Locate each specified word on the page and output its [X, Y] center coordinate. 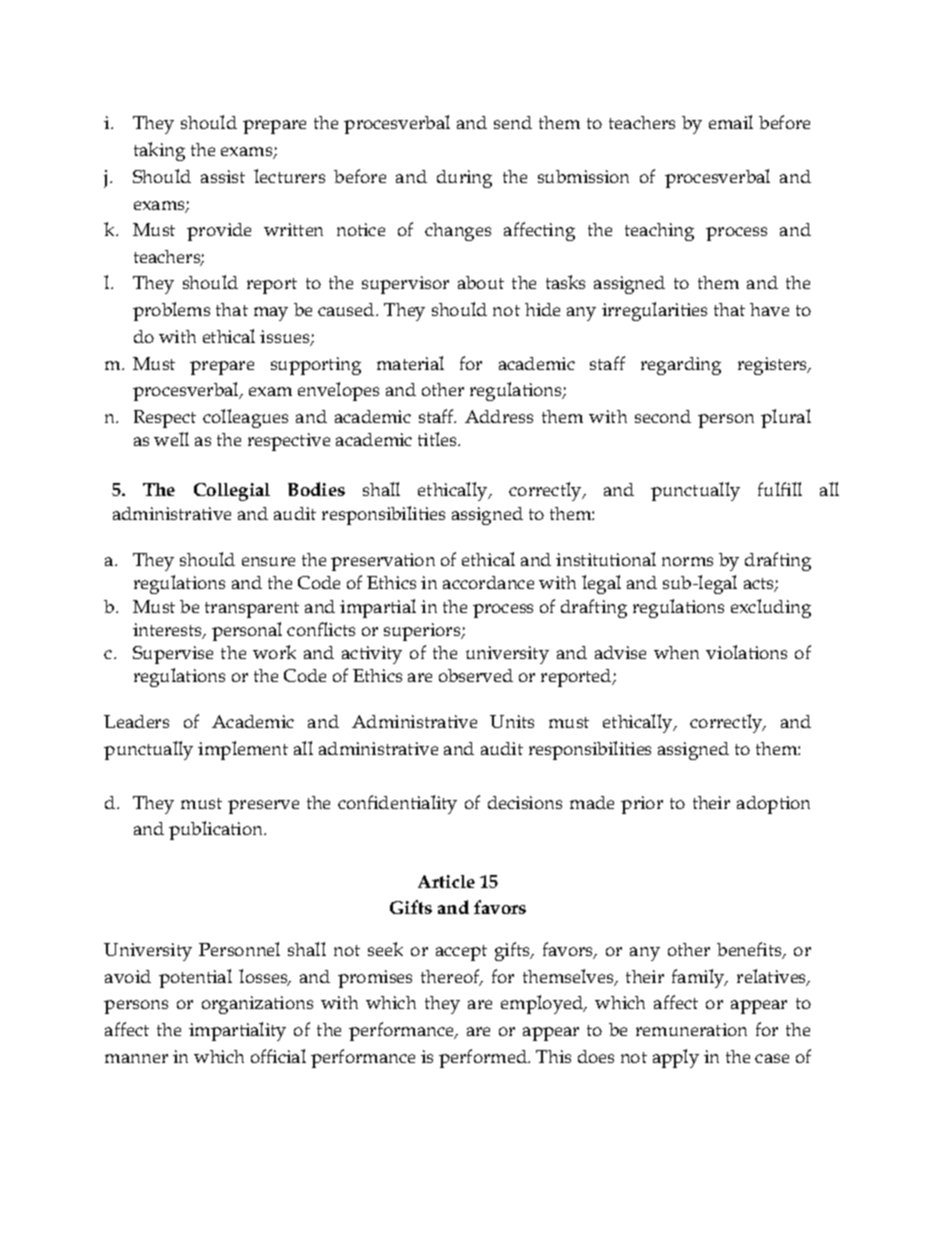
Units [512, 721]
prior [642, 805]
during [464, 179]
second [663, 416]
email [731, 122]
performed [484, 1058]
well [171, 439]
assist [223, 176]
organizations [257, 1005]
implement [243, 750]
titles [439, 439]
